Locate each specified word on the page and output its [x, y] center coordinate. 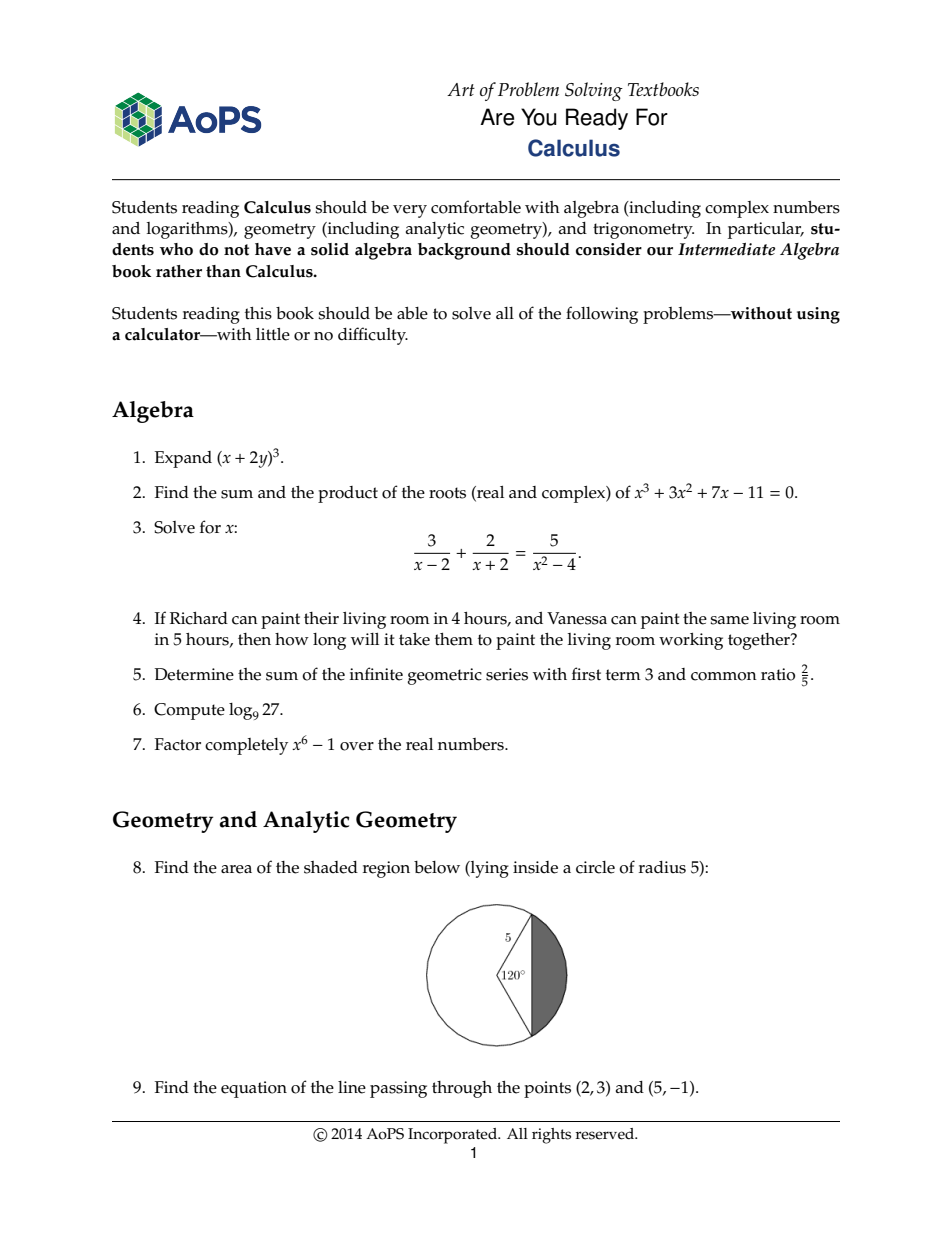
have [273, 249]
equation [254, 1089]
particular [766, 230]
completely [246, 746]
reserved [606, 1134]
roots [447, 493]
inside [535, 867]
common [724, 676]
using [818, 315]
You [539, 117]
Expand [183, 459]
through [462, 1089]
